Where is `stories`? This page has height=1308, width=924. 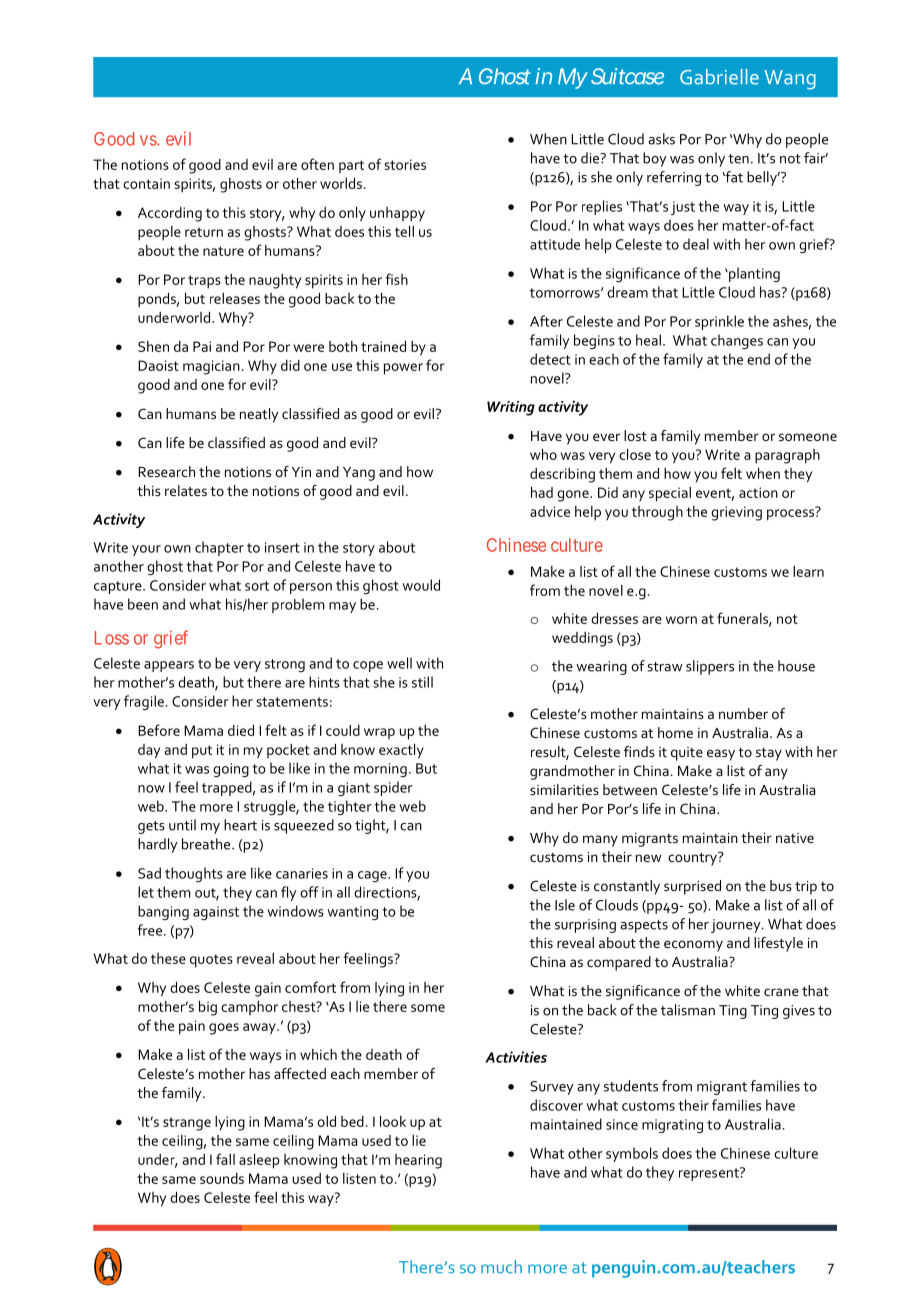 stories is located at coordinates (405, 164).
